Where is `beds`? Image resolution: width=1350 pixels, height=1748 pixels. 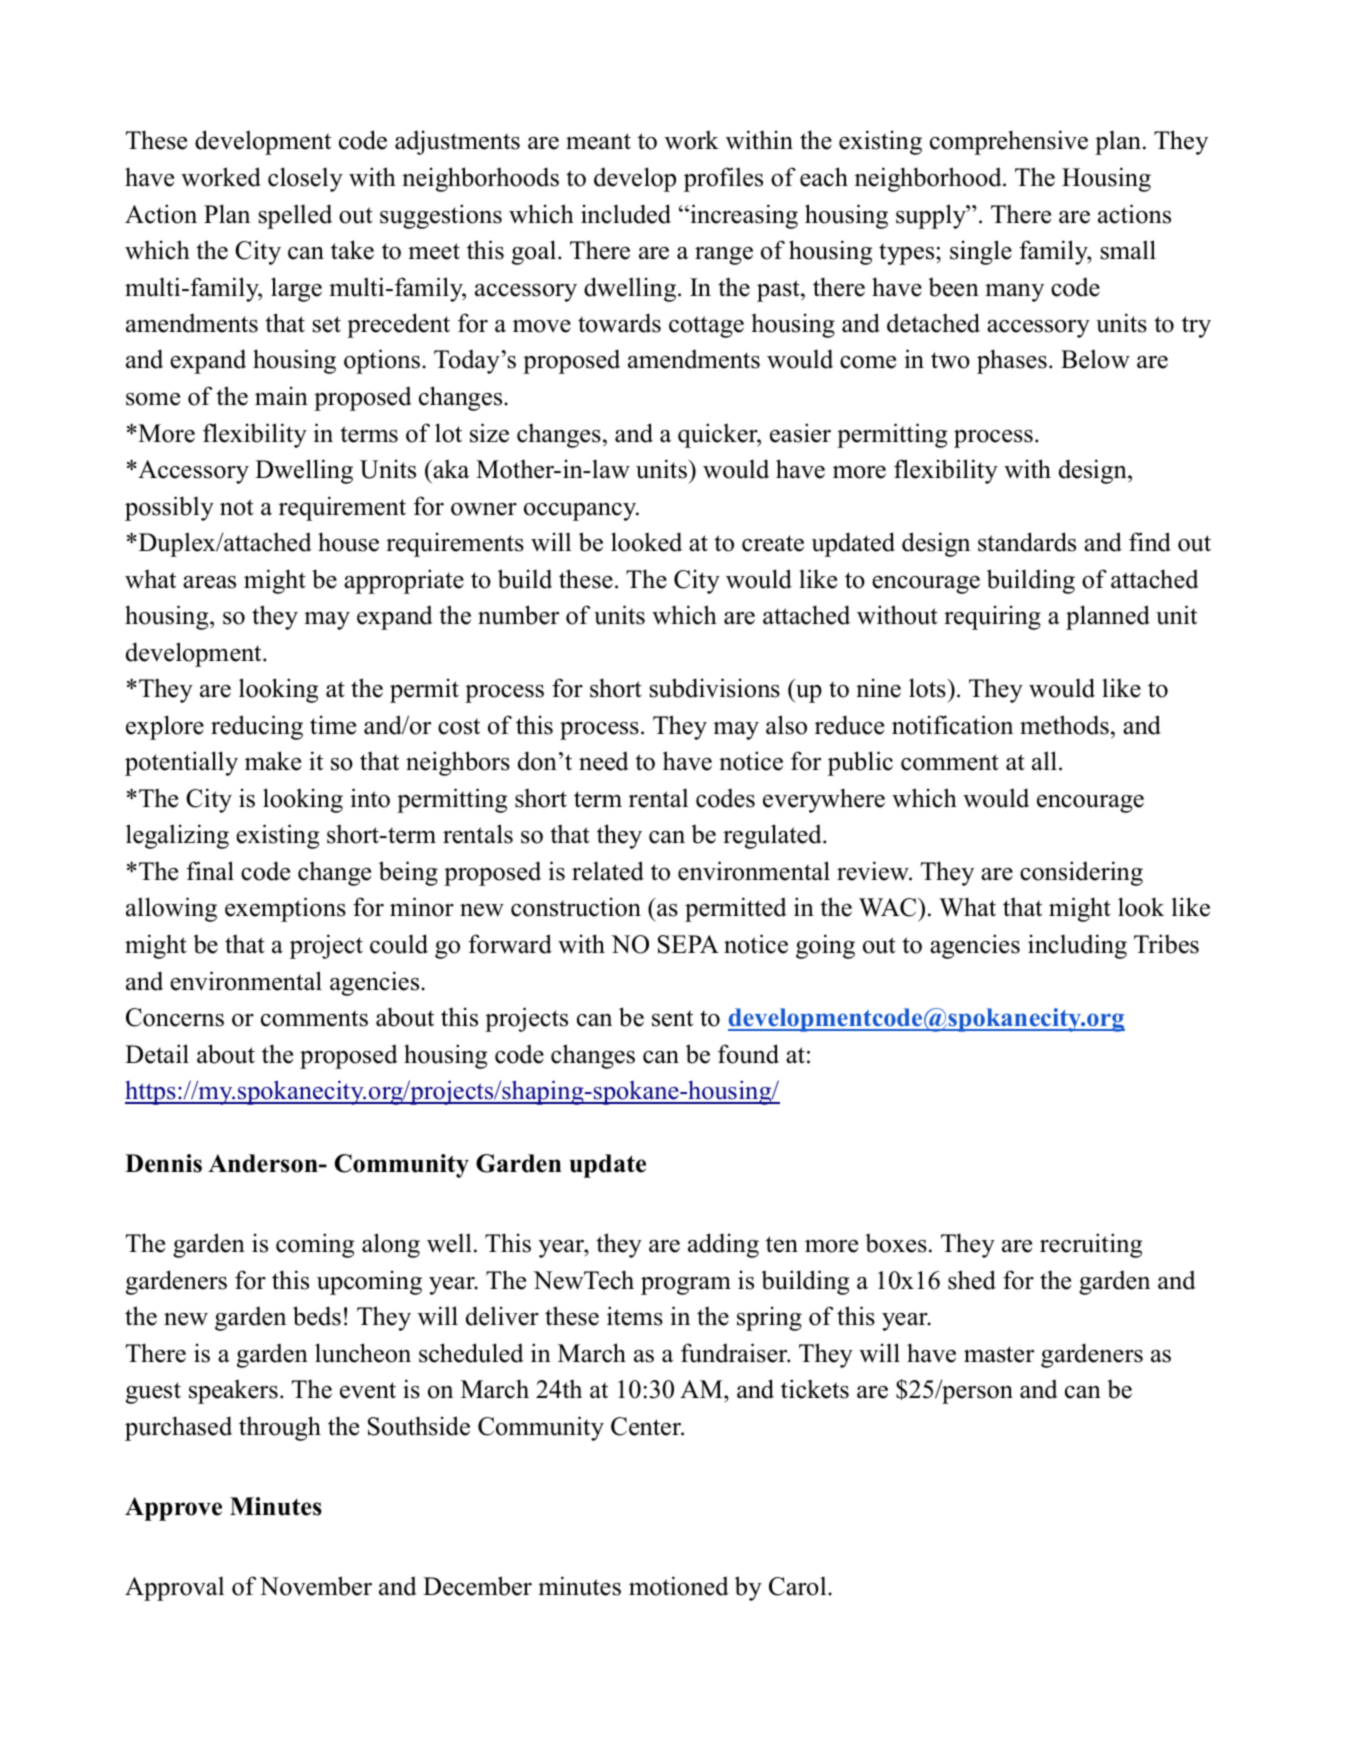 beds is located at coordinates (317, 1316).
